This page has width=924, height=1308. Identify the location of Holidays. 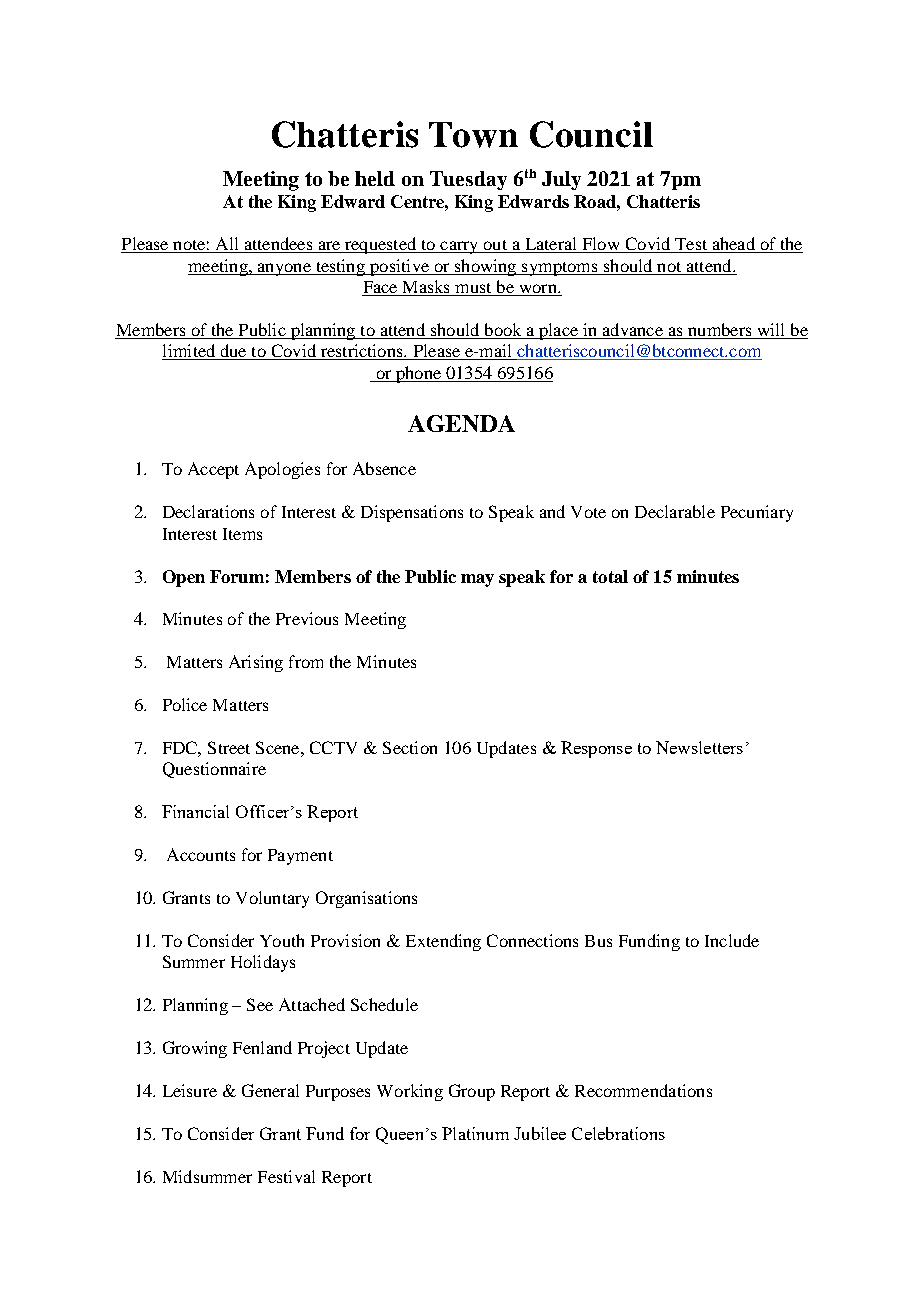
(263, 963).
